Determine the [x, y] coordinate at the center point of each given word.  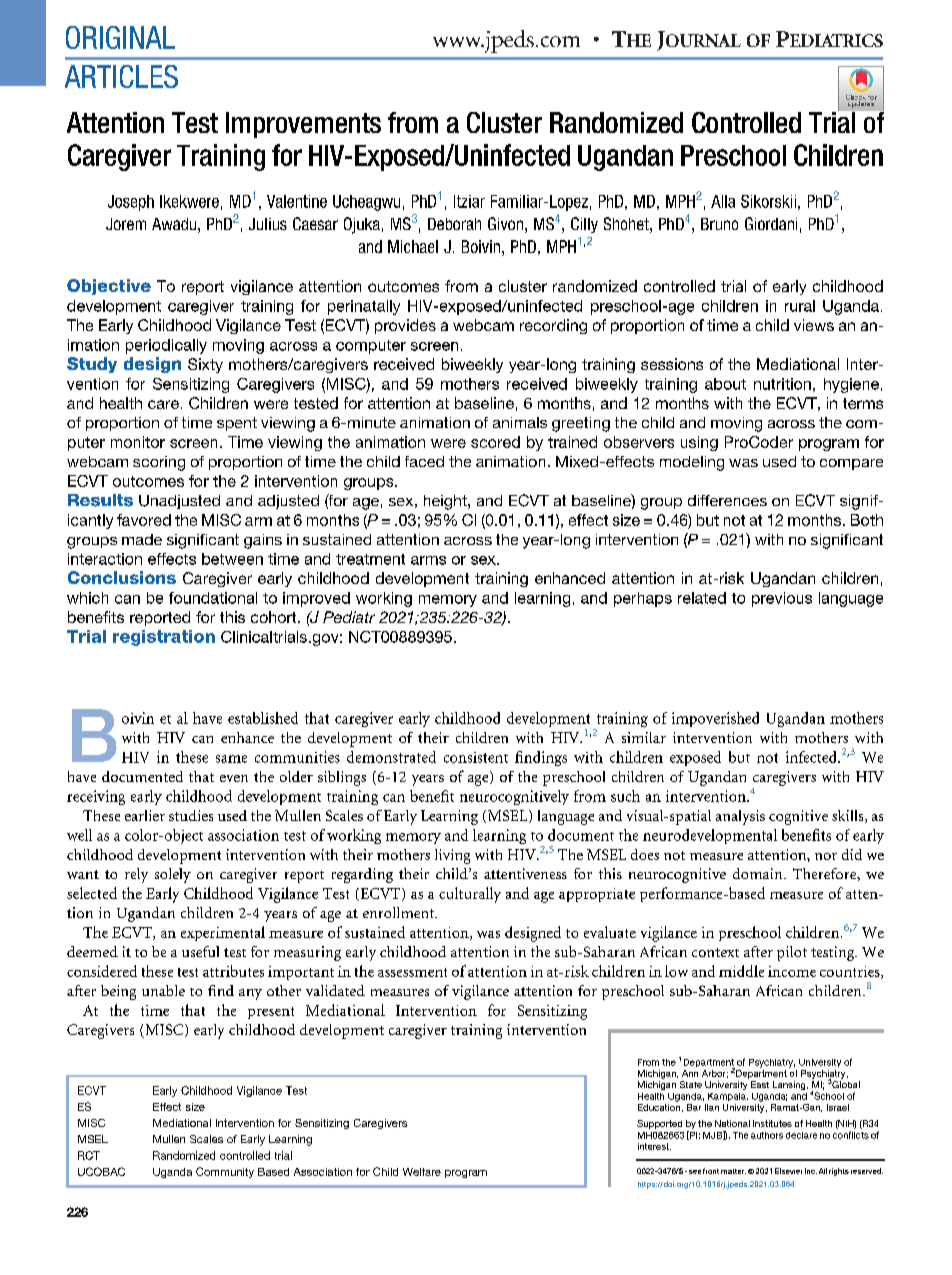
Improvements [303, 125]
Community [225, 1172]
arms [428, 560]
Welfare [422, 1172]
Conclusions [122, 577]
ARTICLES [121, 76]
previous [782, 599]
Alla [723, 201]
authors [767, 1135]
